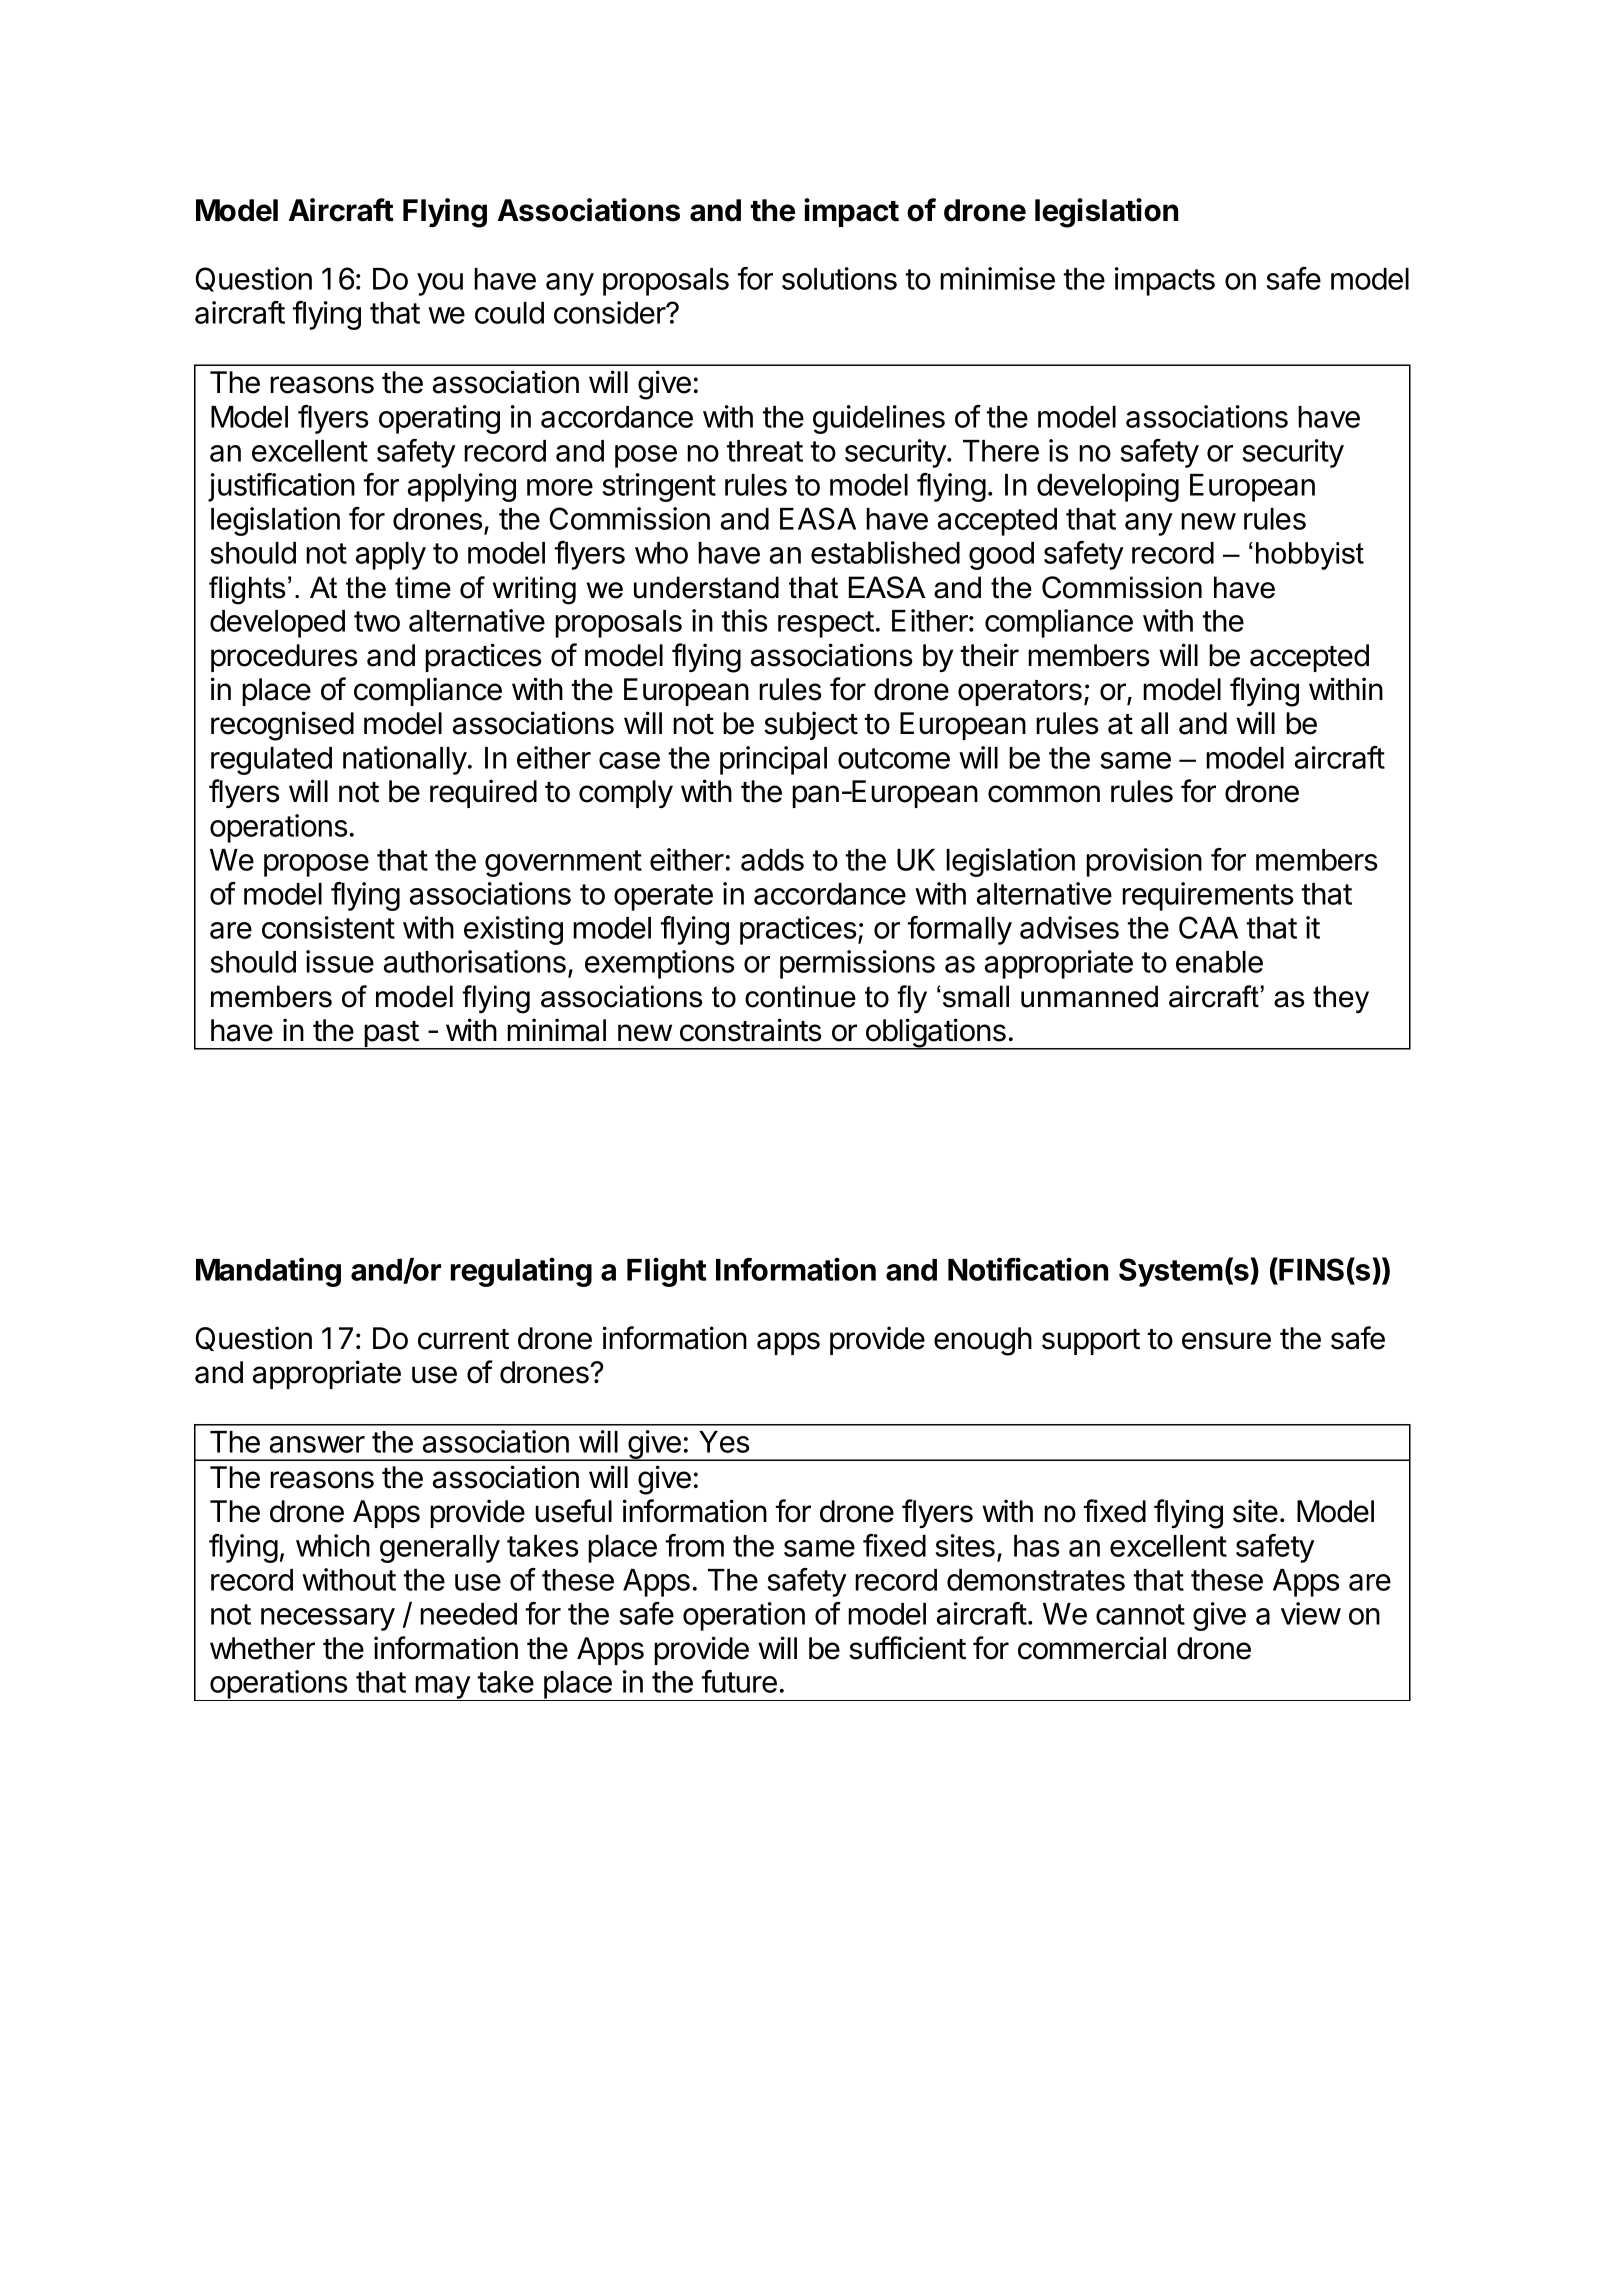 The width and height of the screenshot is (1604, 2269). What do you see at coordinates (983, 1341) in the screenshot?
I see `enough` at bounding box center [983, 1341].
